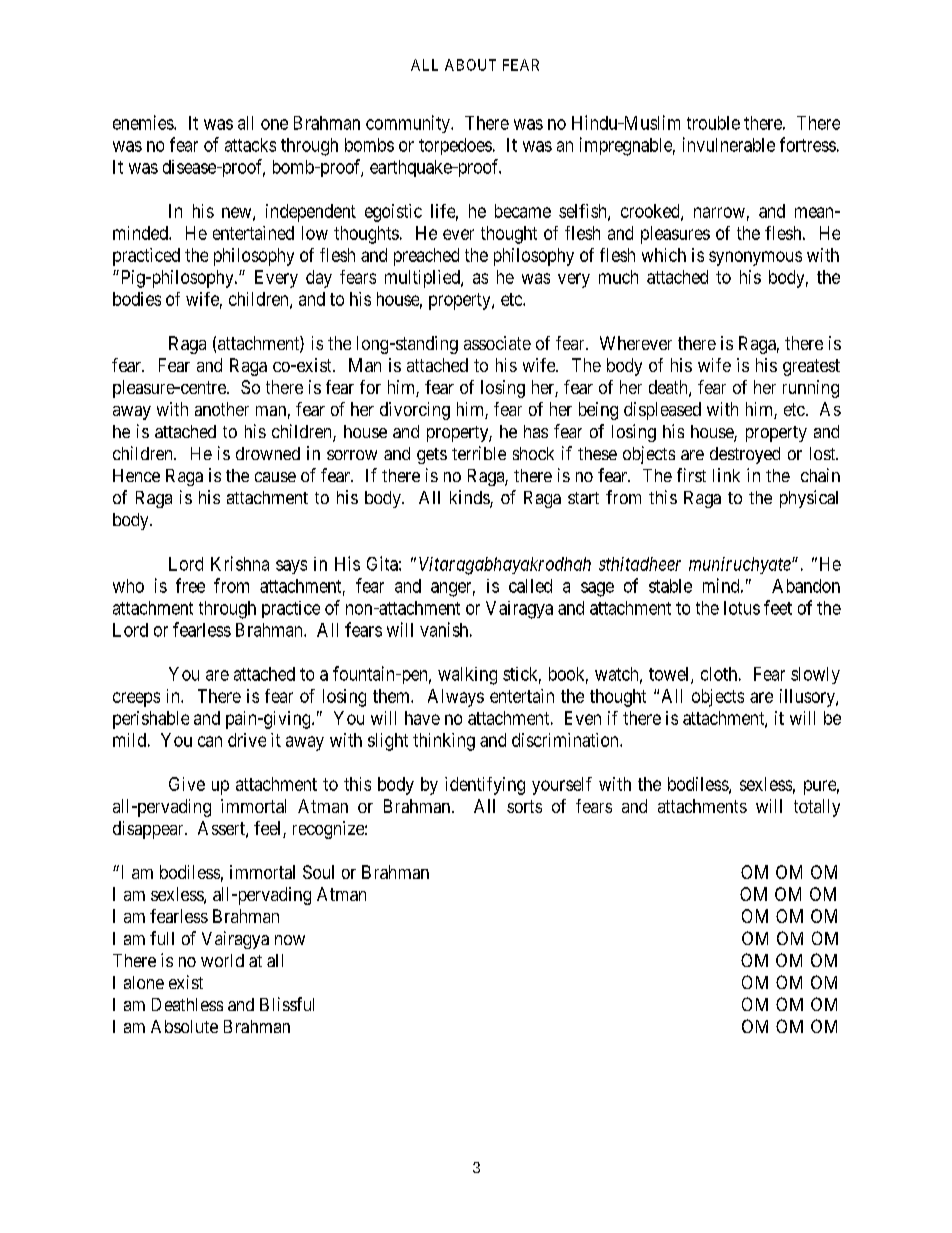  Describe the element at coordinates (470, 65) in the screenshot. I see `ABOUT` at that location.
